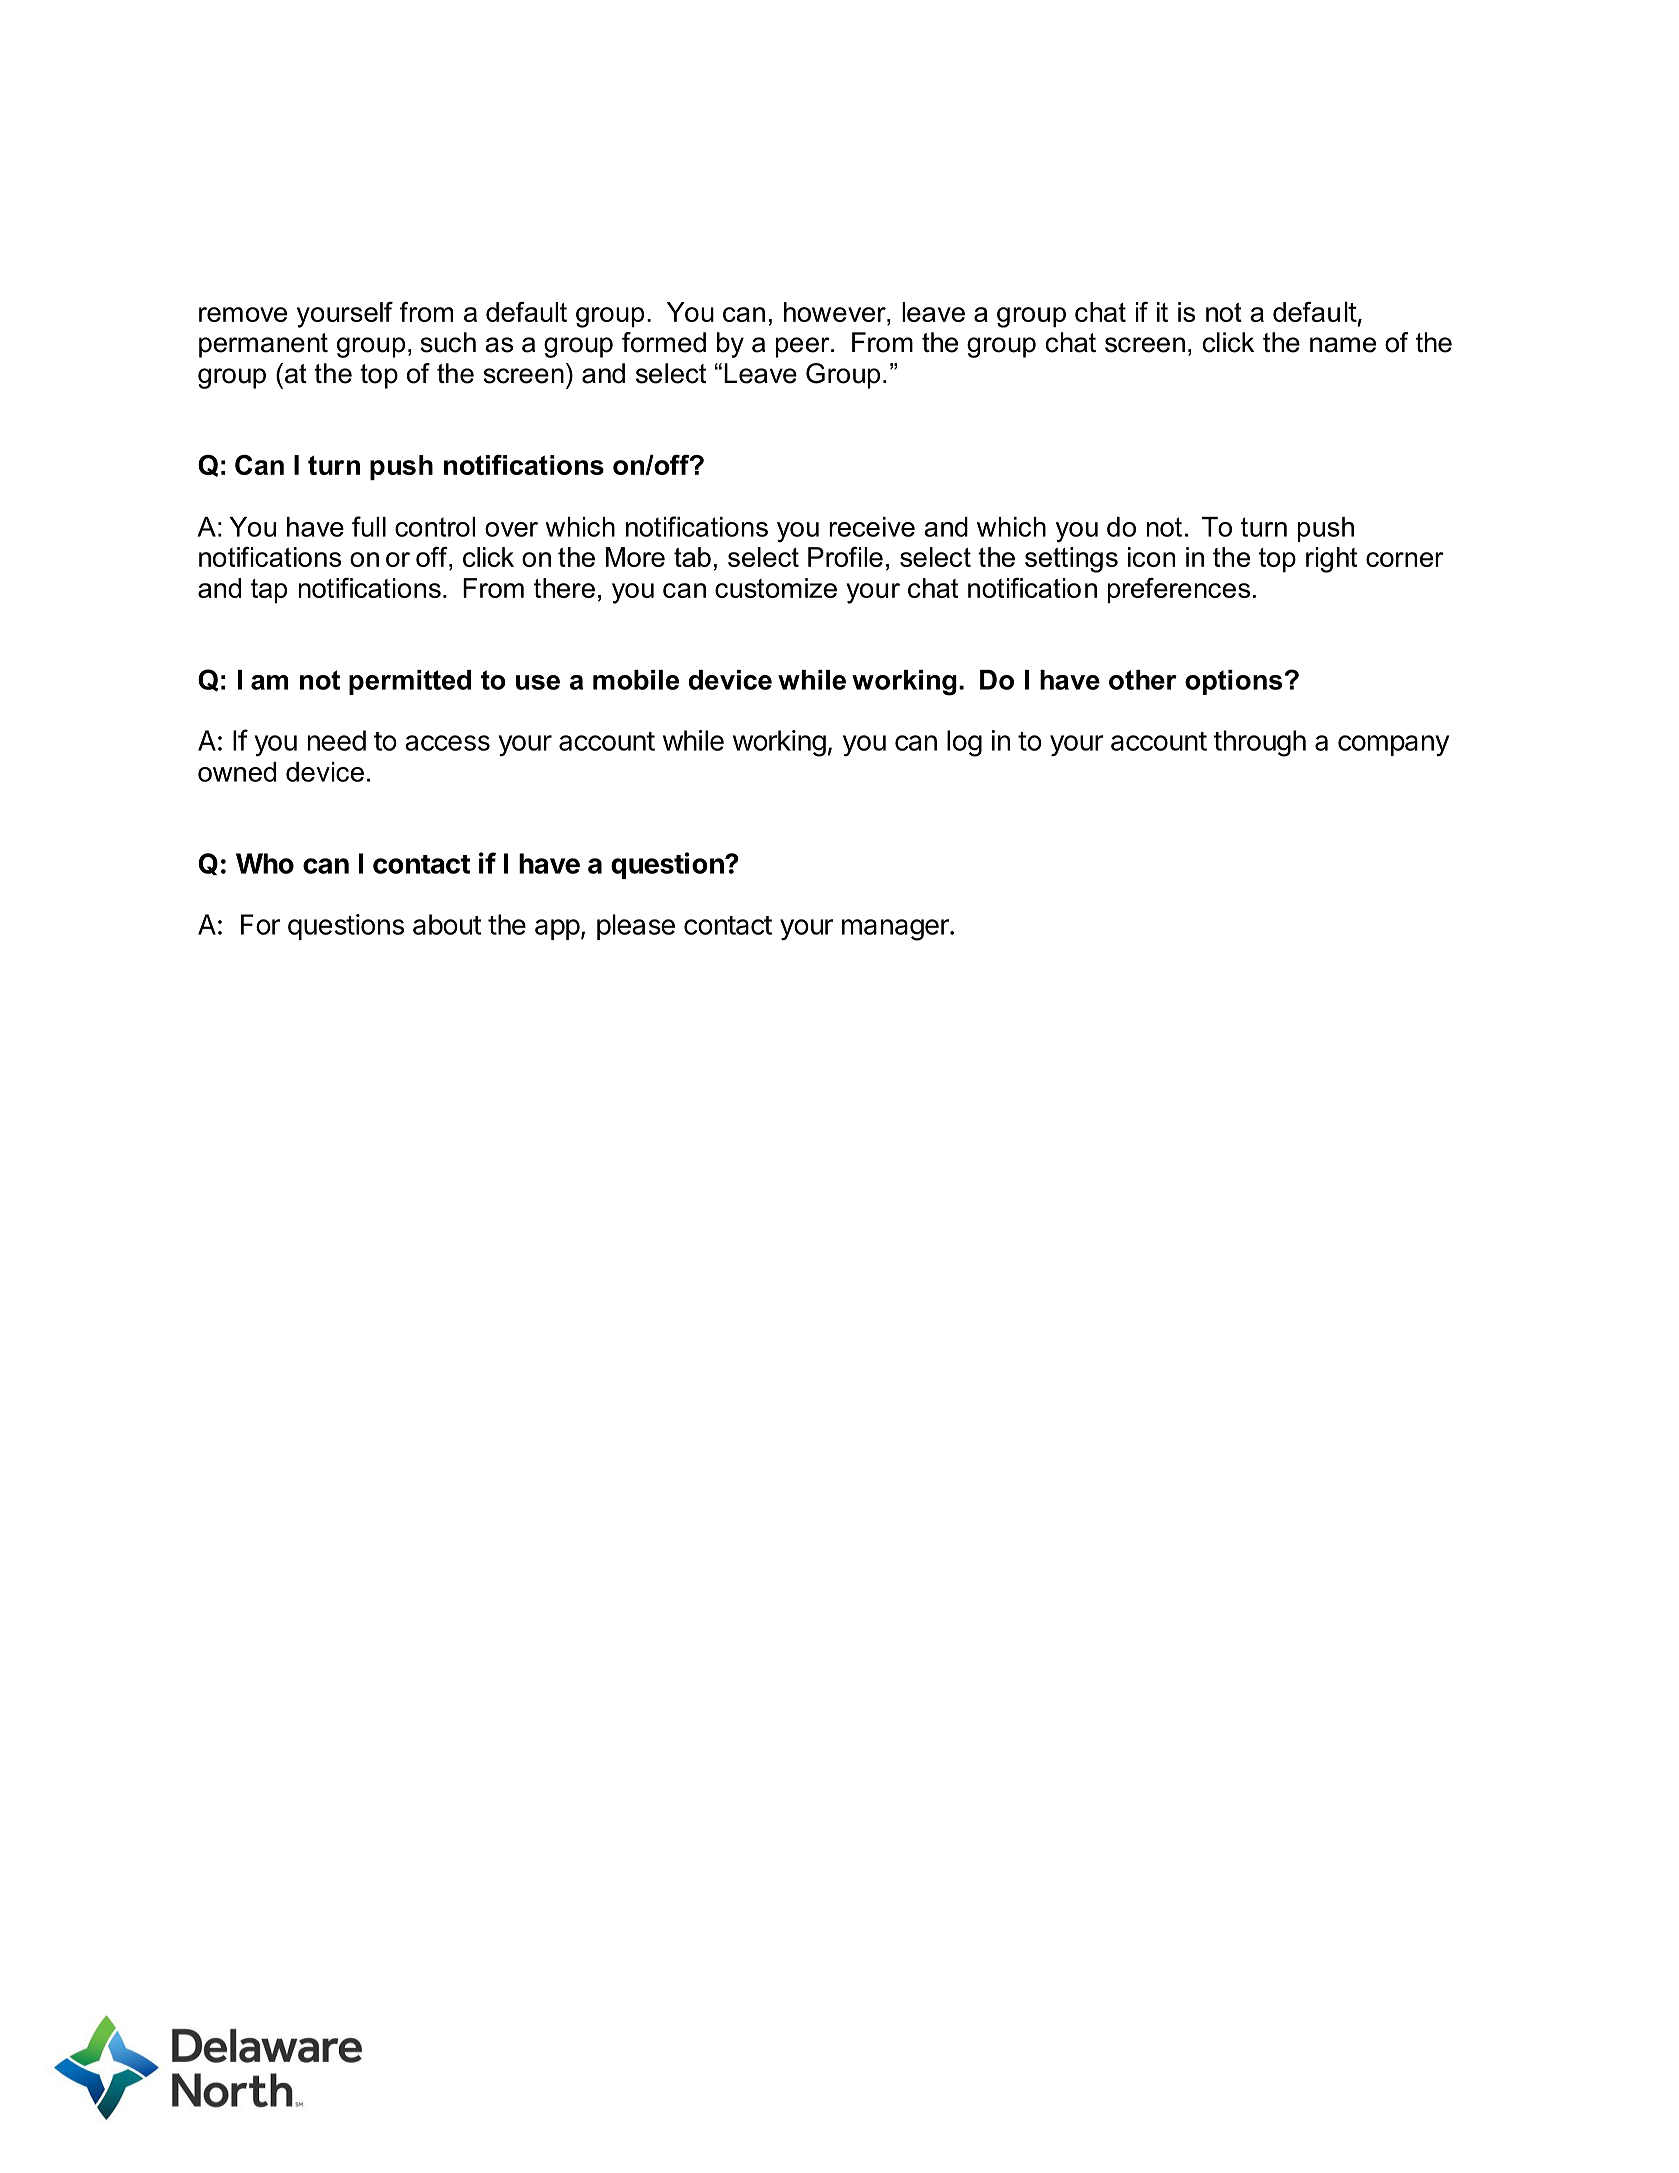 The height and width of the page is (2173, 1679). Describe the element at coordinates (1179, 591) in the page. I see `preferences` at that location.
